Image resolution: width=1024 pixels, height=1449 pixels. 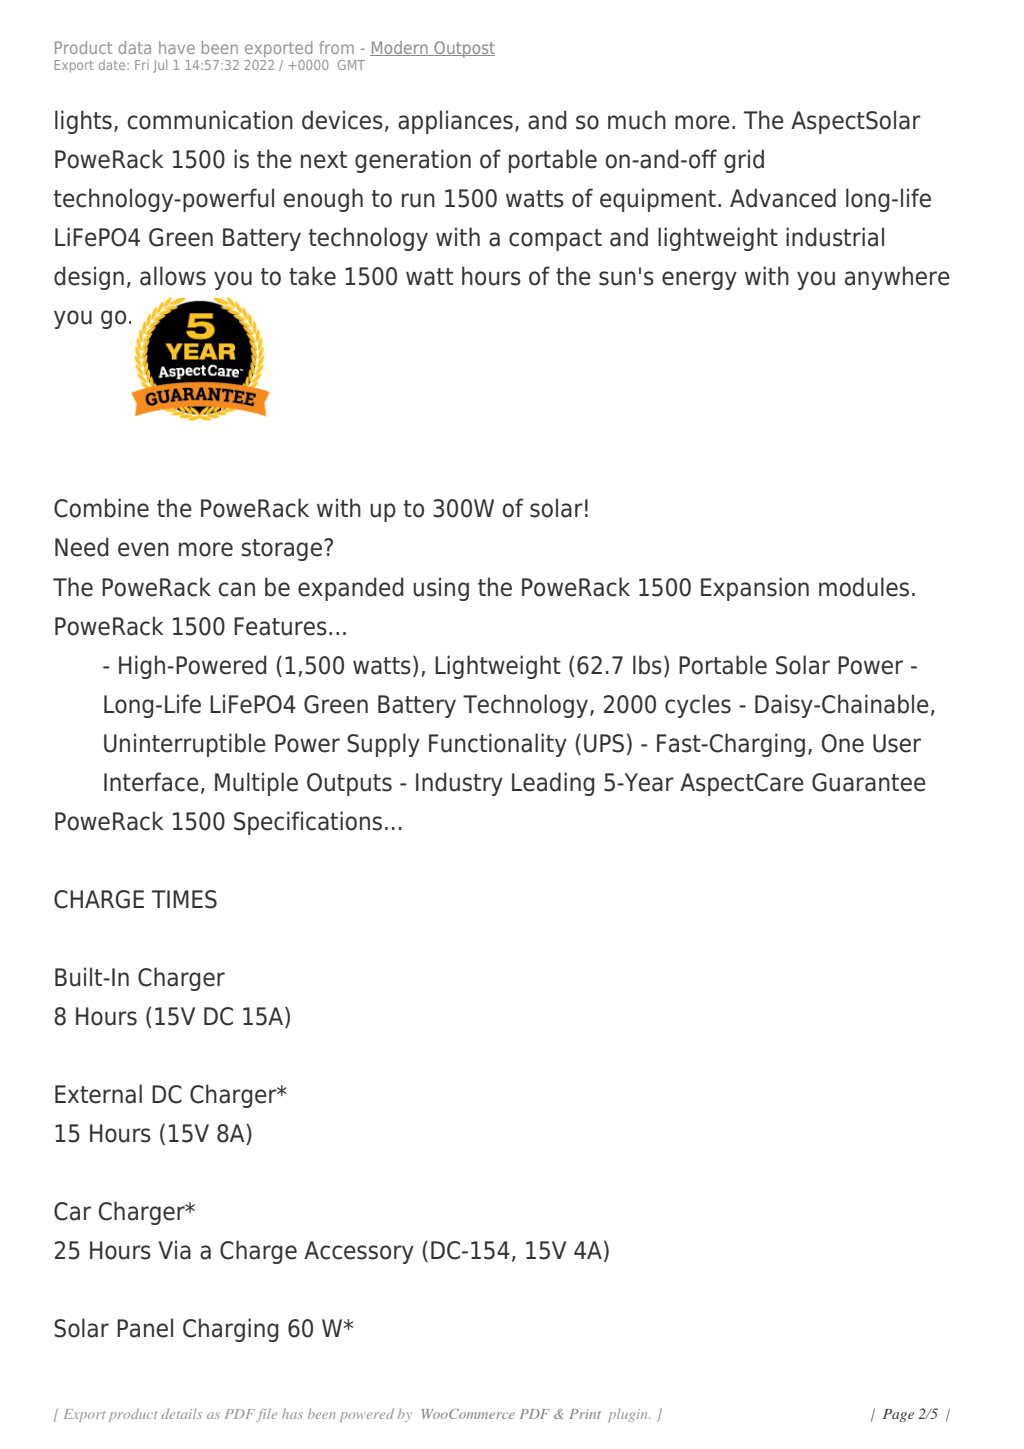 I want to click on TIMES, so click(x=184, y=899).
